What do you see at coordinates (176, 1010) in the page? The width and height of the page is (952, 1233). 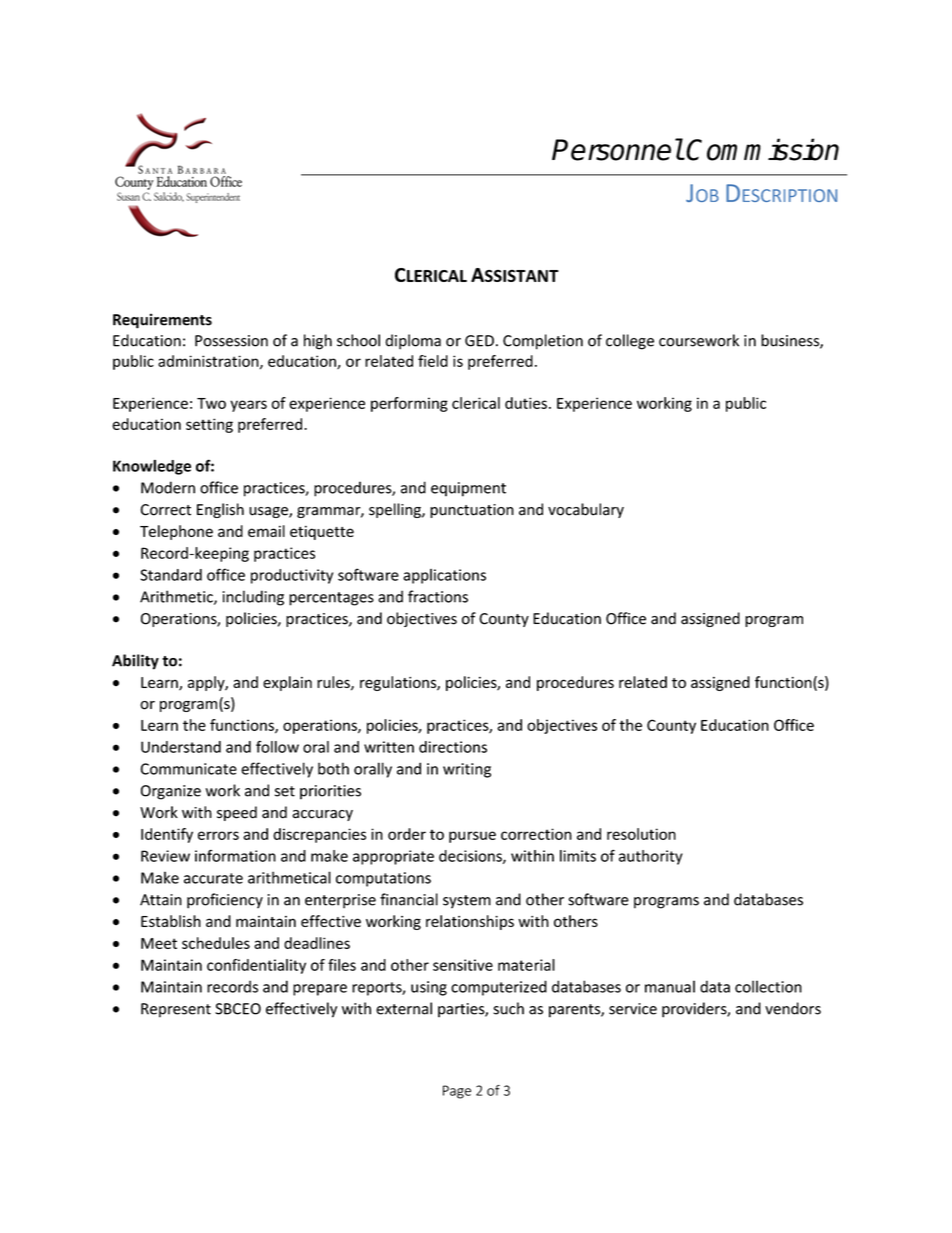 I see `Represent` at bounding box center [176, 1010].
